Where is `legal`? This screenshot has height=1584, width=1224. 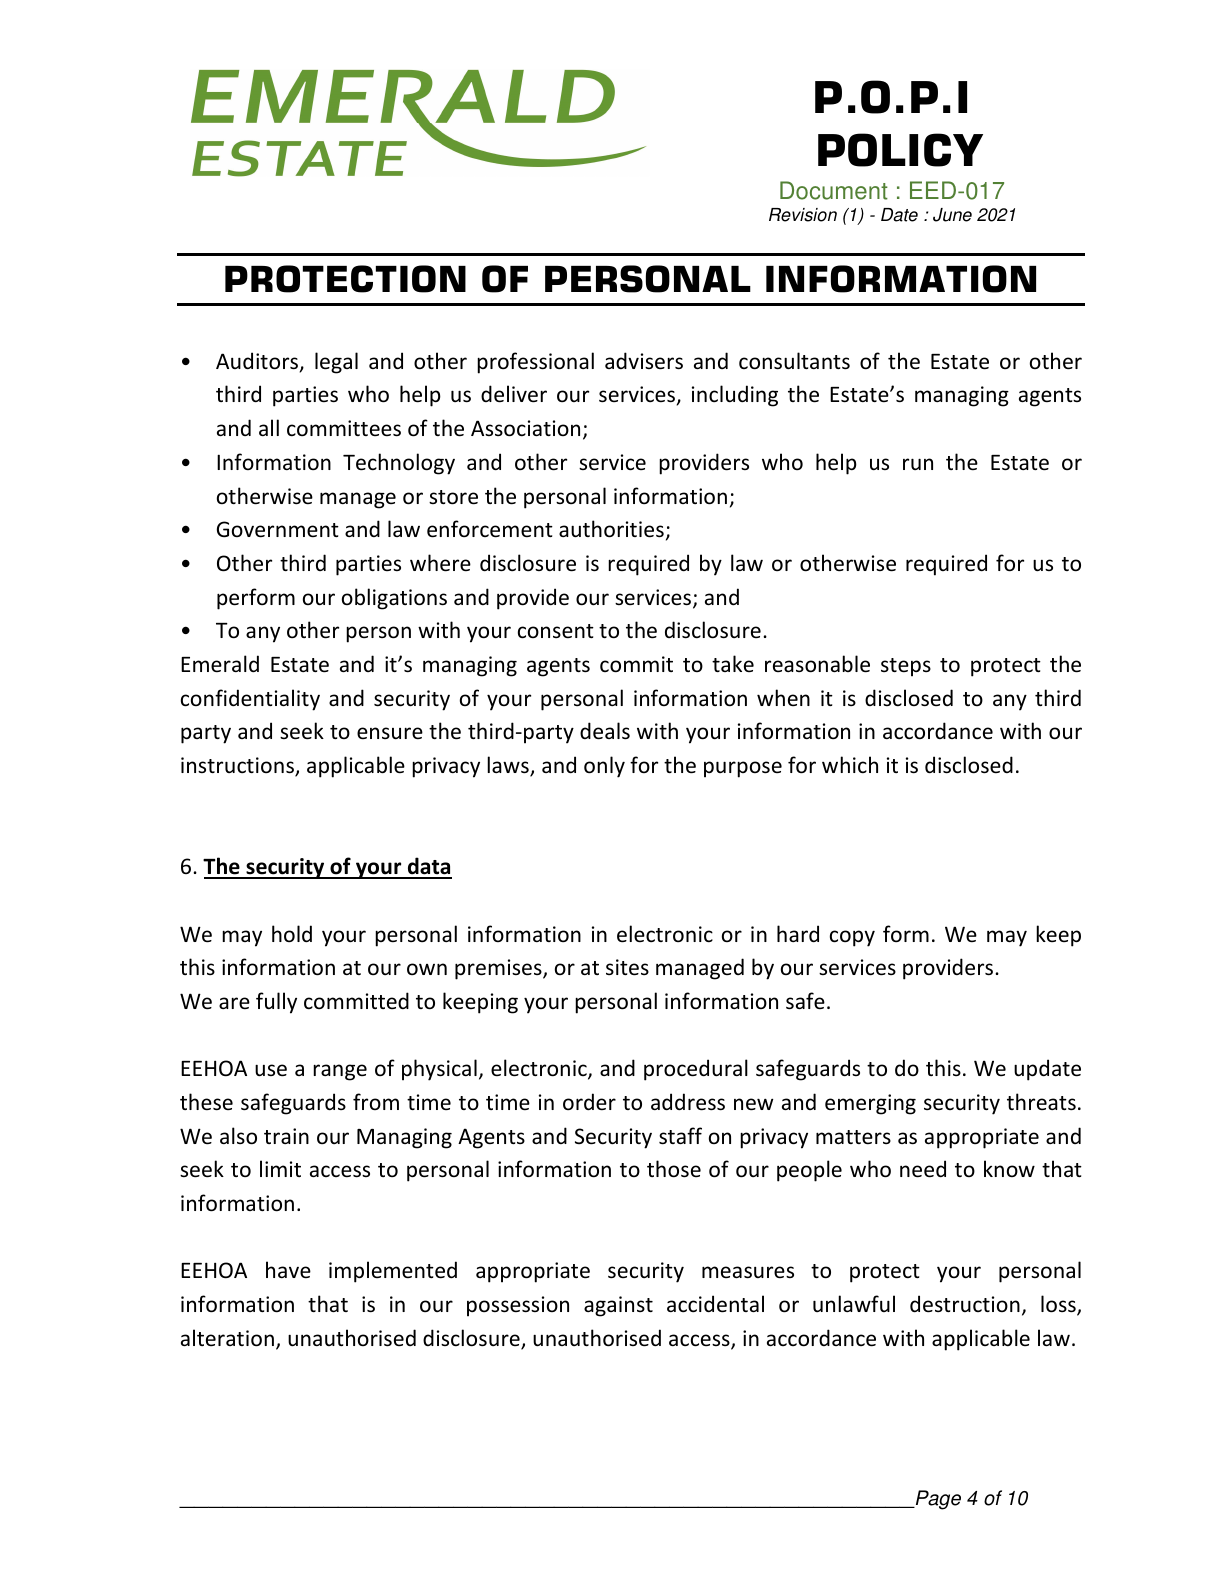
legal is located at coordinates (336, 363).
